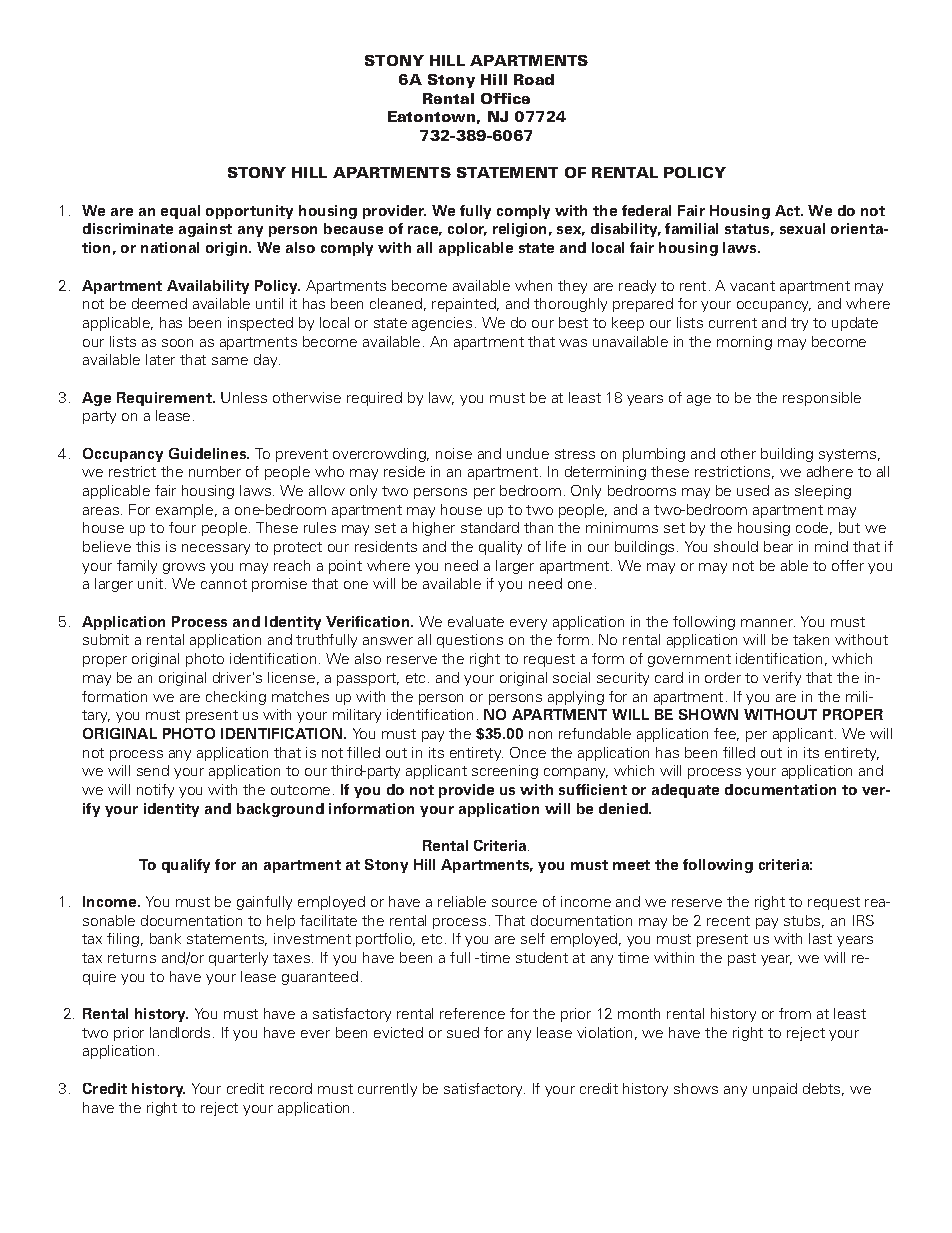 This screenshot has height=1233, width=952. Describe the element at coordinates (180, 212) in the screenshot. I see `equal` at that location.
